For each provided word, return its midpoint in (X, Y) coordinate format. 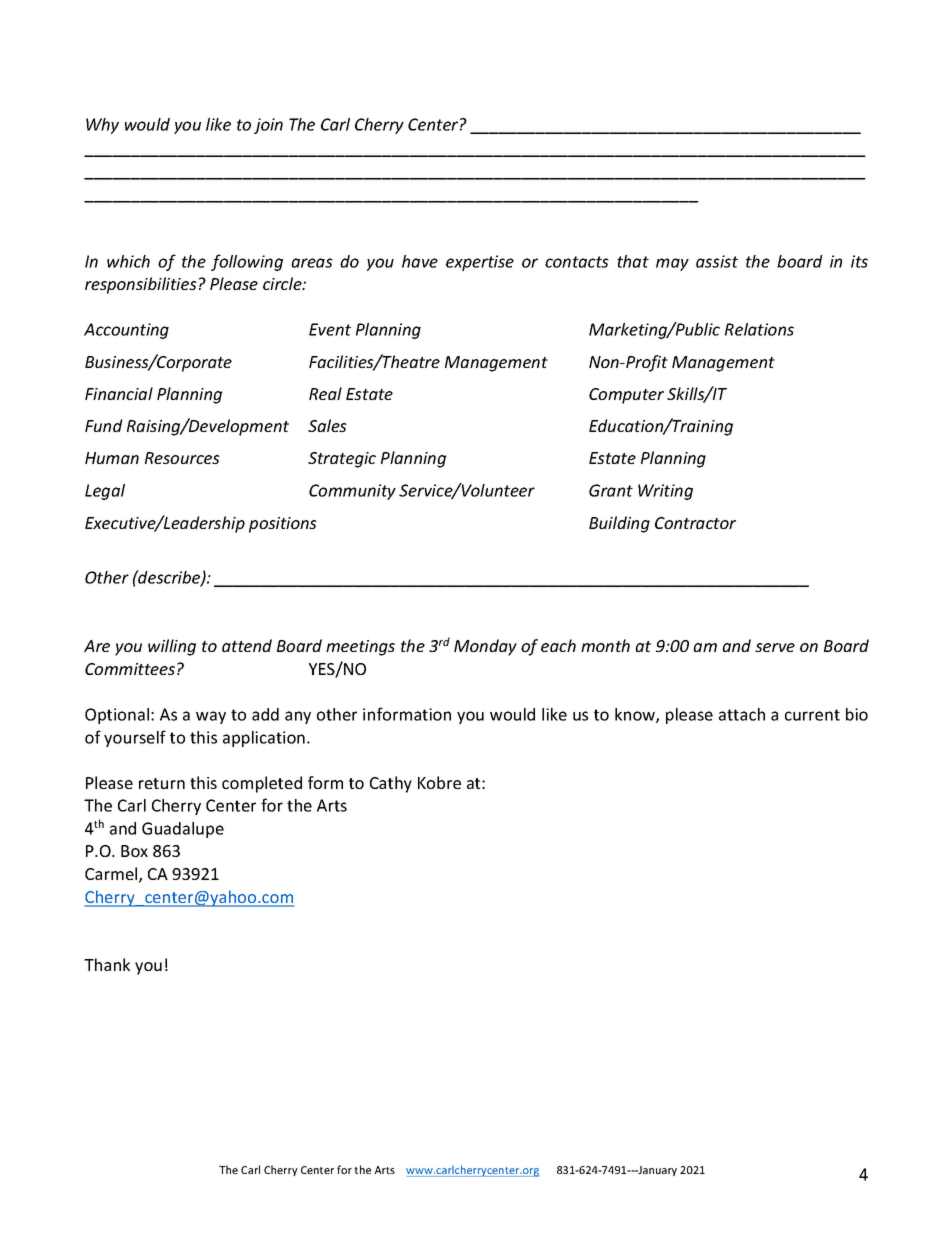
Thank (107, 964)
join (268, 126)
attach (742, 714)
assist (717, 261)
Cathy (391, 784)
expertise (480, 263)
